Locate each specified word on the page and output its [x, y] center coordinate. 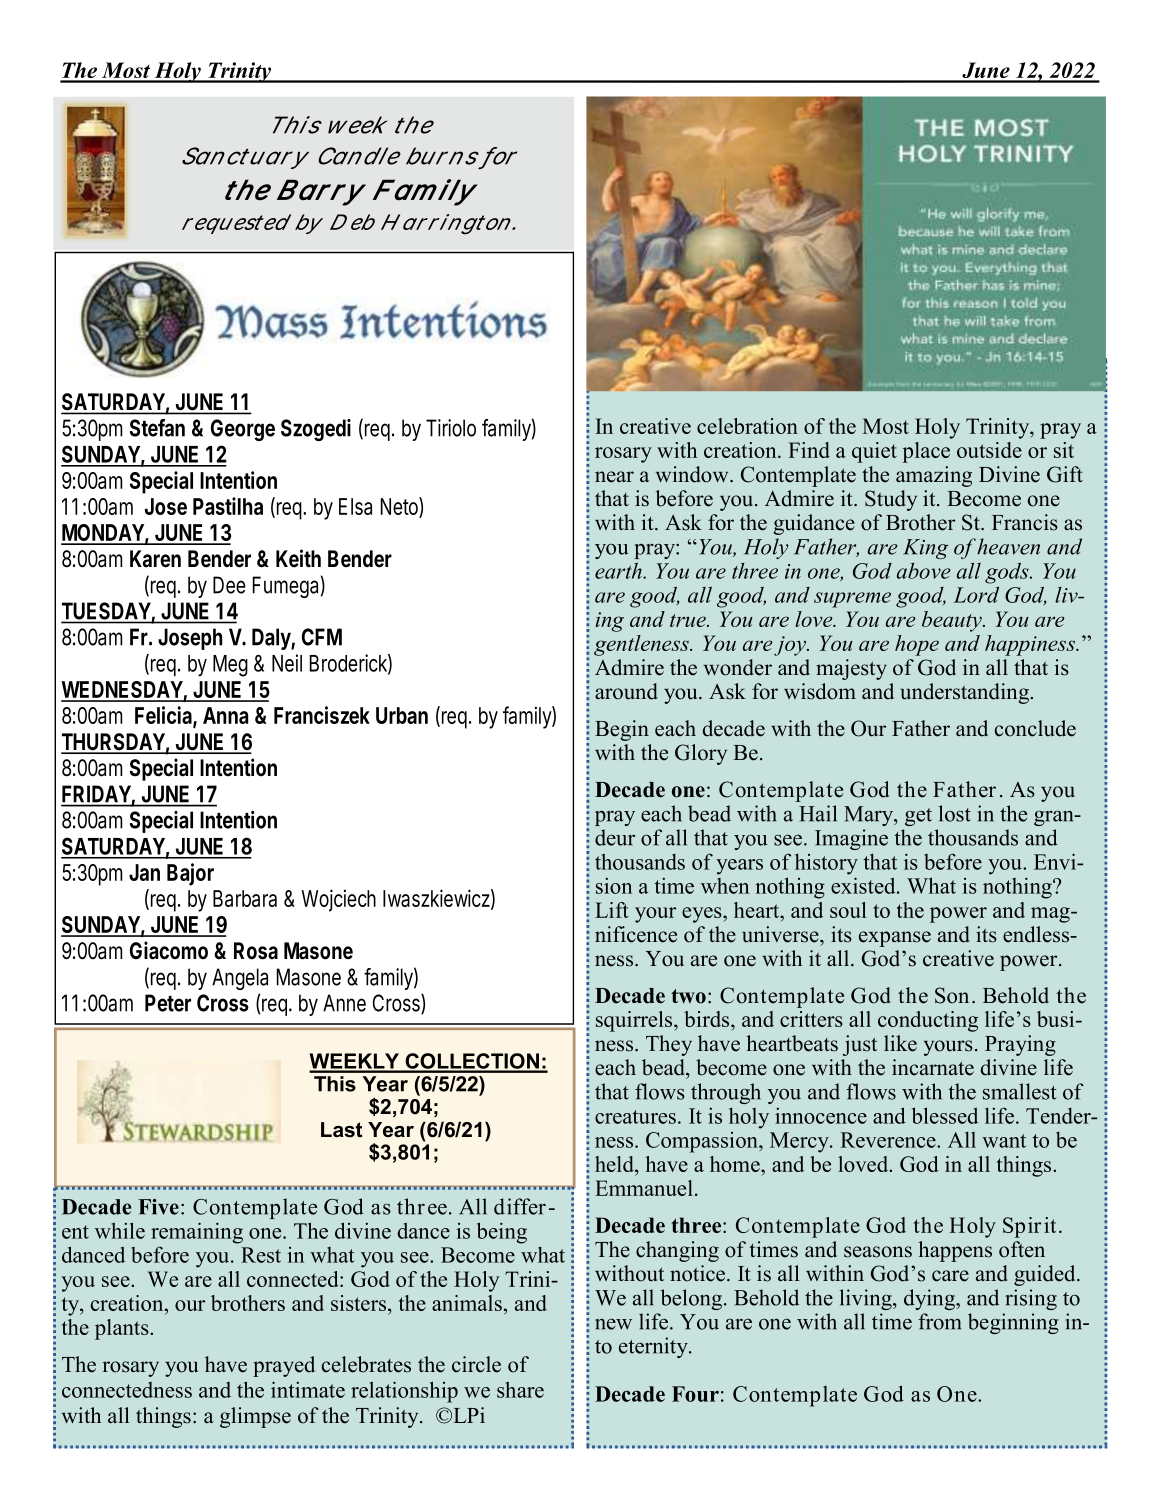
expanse [895, 939]
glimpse [255, 1417]
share [520, 1390]
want [1004, 1141]
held [615, 1164]
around [626, 691]
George [243, 430]
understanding [965, 693]
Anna [225, 715]
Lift [612, 910]
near [614, 477]
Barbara [245, 898]
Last [341, 1130]
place [926, 452]
